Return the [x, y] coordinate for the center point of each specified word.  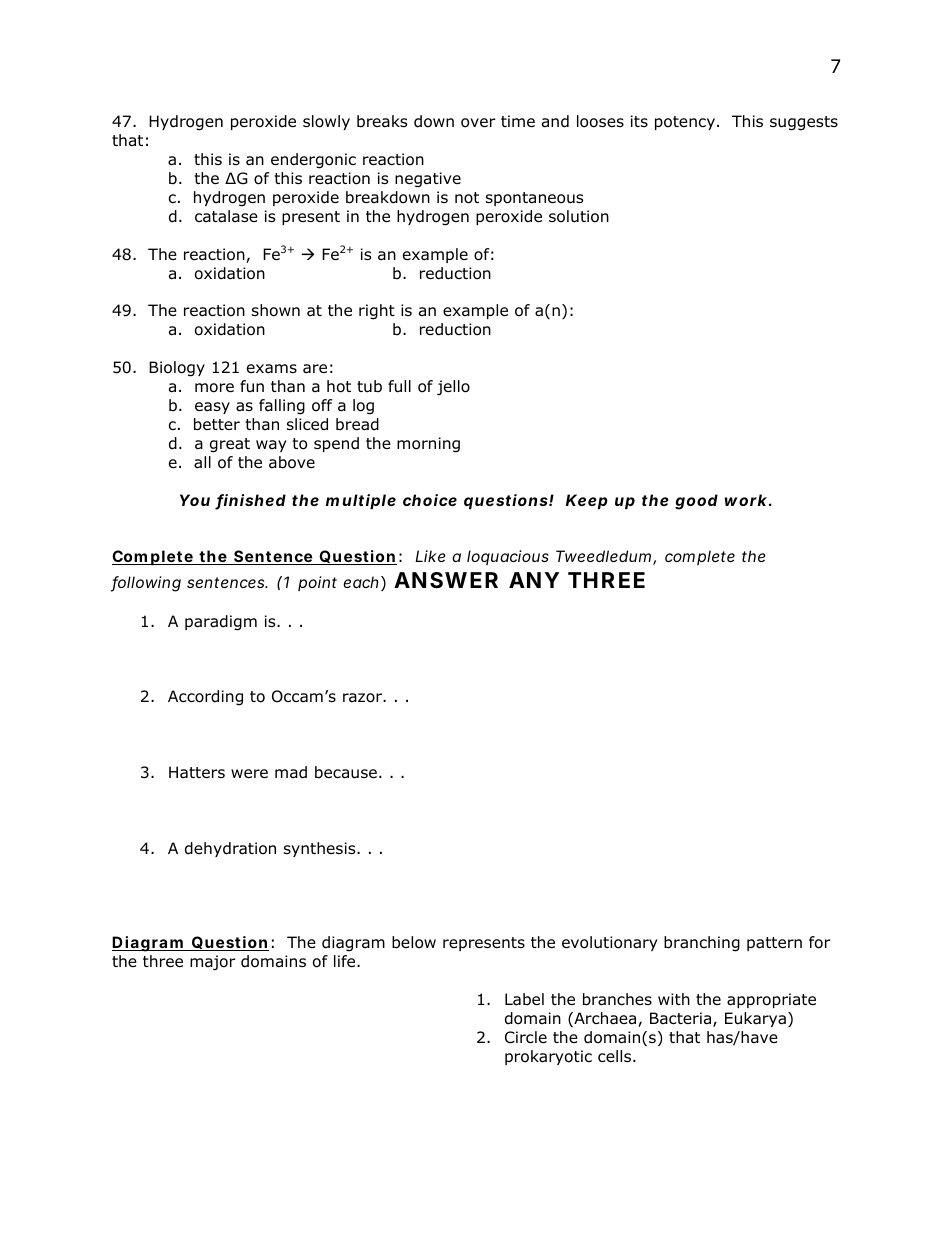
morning [428, 445]
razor [364, 698]
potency [685, 123]
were [249, 773]
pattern [774, 944]
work [746, 500]
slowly [326, 122]
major [213, 963]
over [478, 123]
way [271, 446]
